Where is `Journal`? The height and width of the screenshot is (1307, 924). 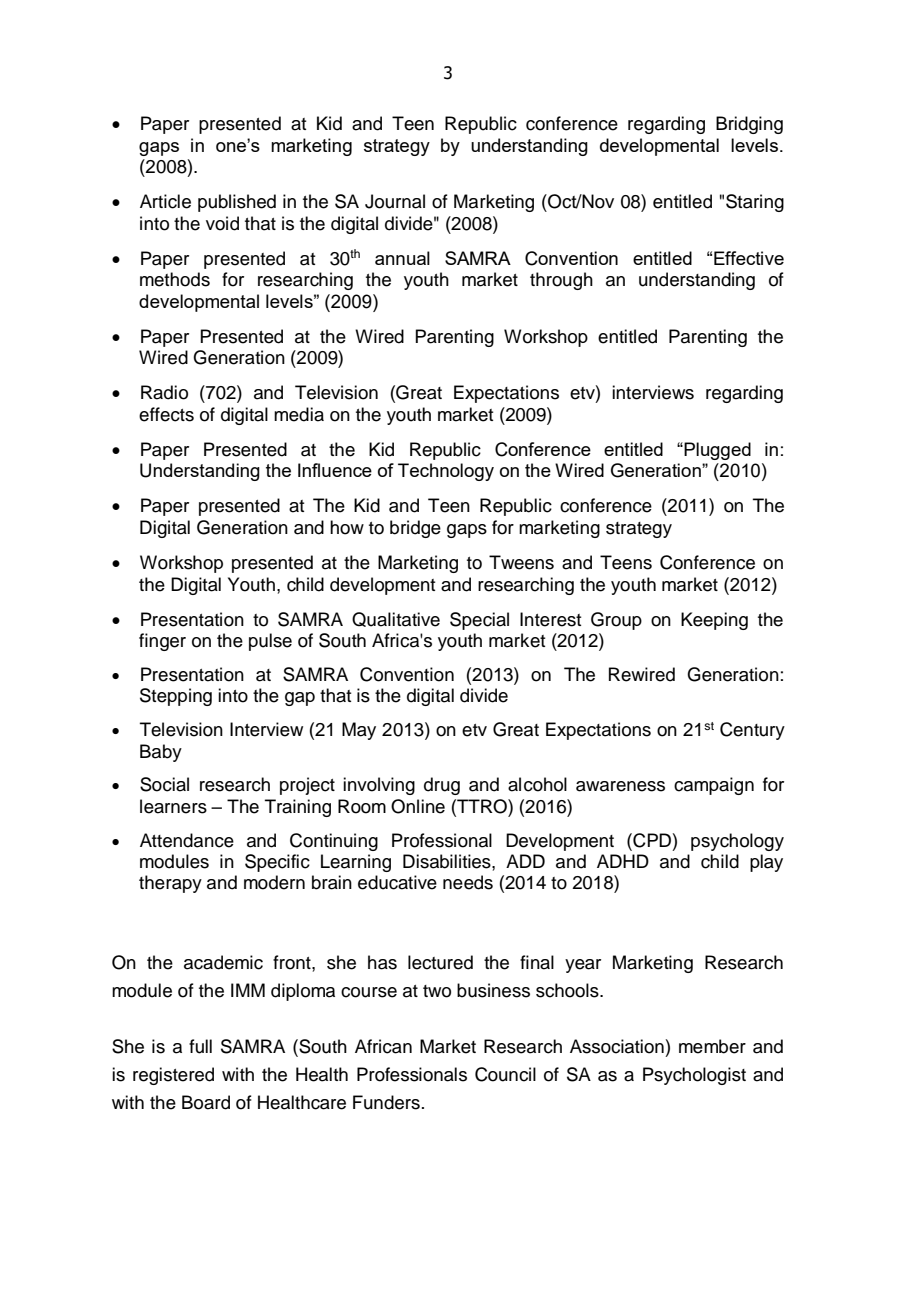 Journal is located at coordinates (395, 201).
